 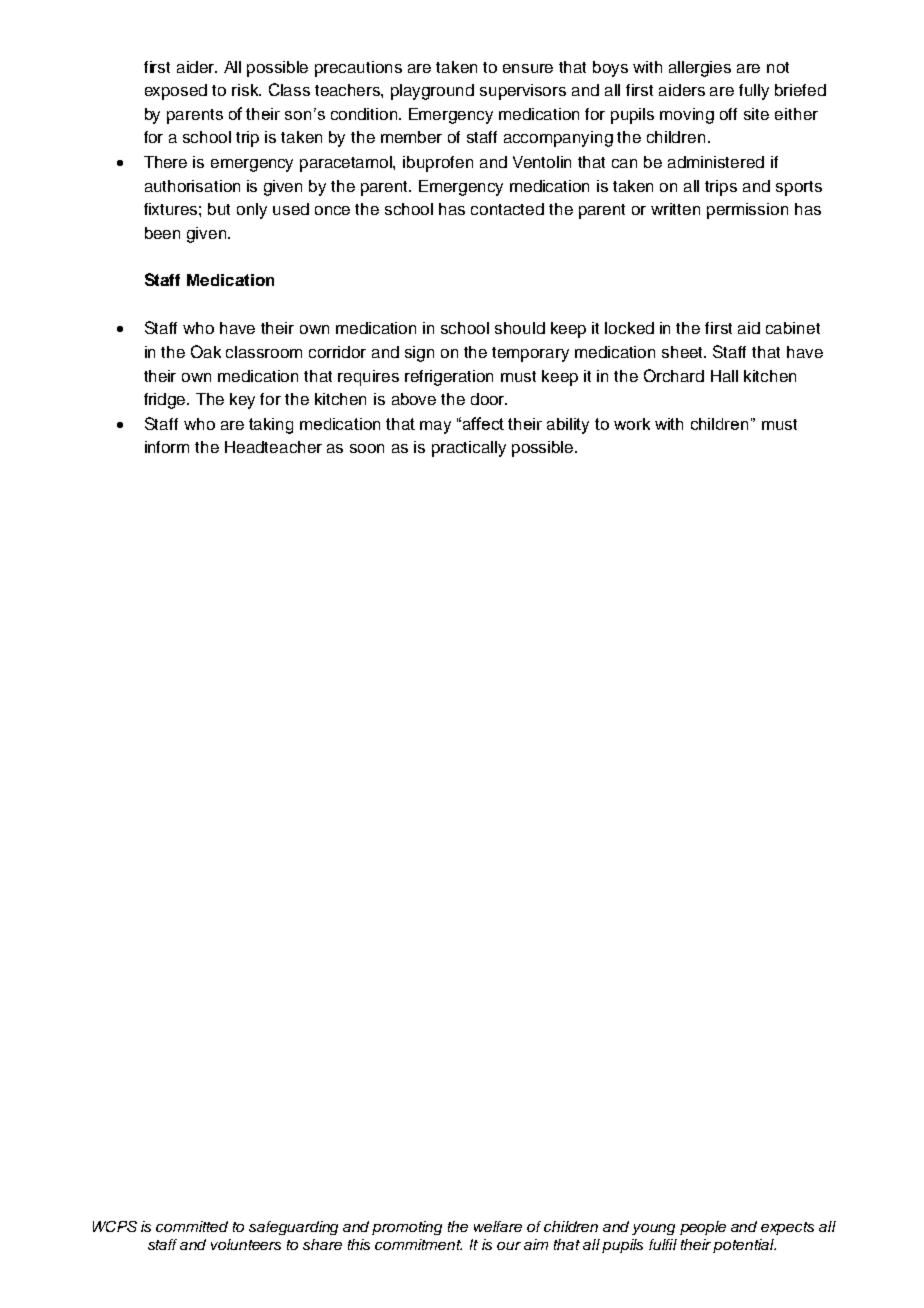 I want to click on Hall, so click(x=724, y=376).
